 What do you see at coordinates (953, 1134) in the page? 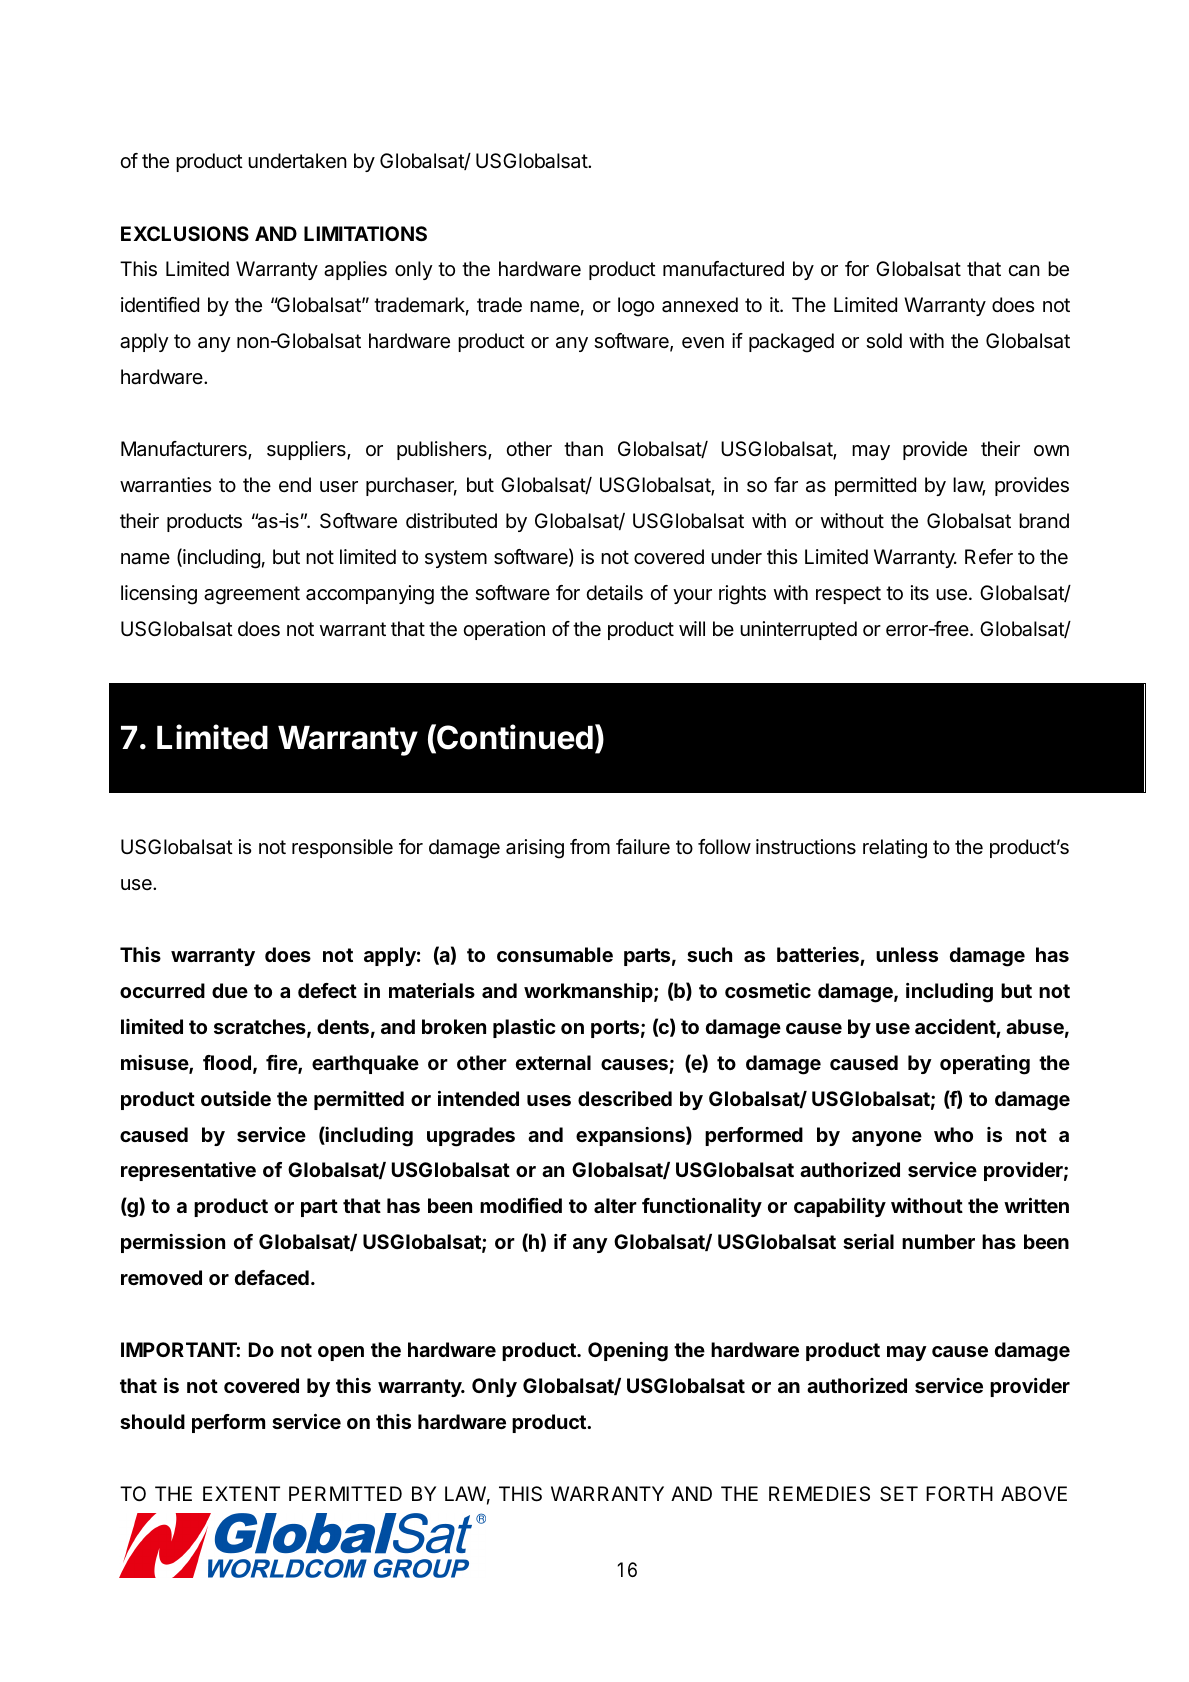
I see `who` at bounding box center [953, 1134].
